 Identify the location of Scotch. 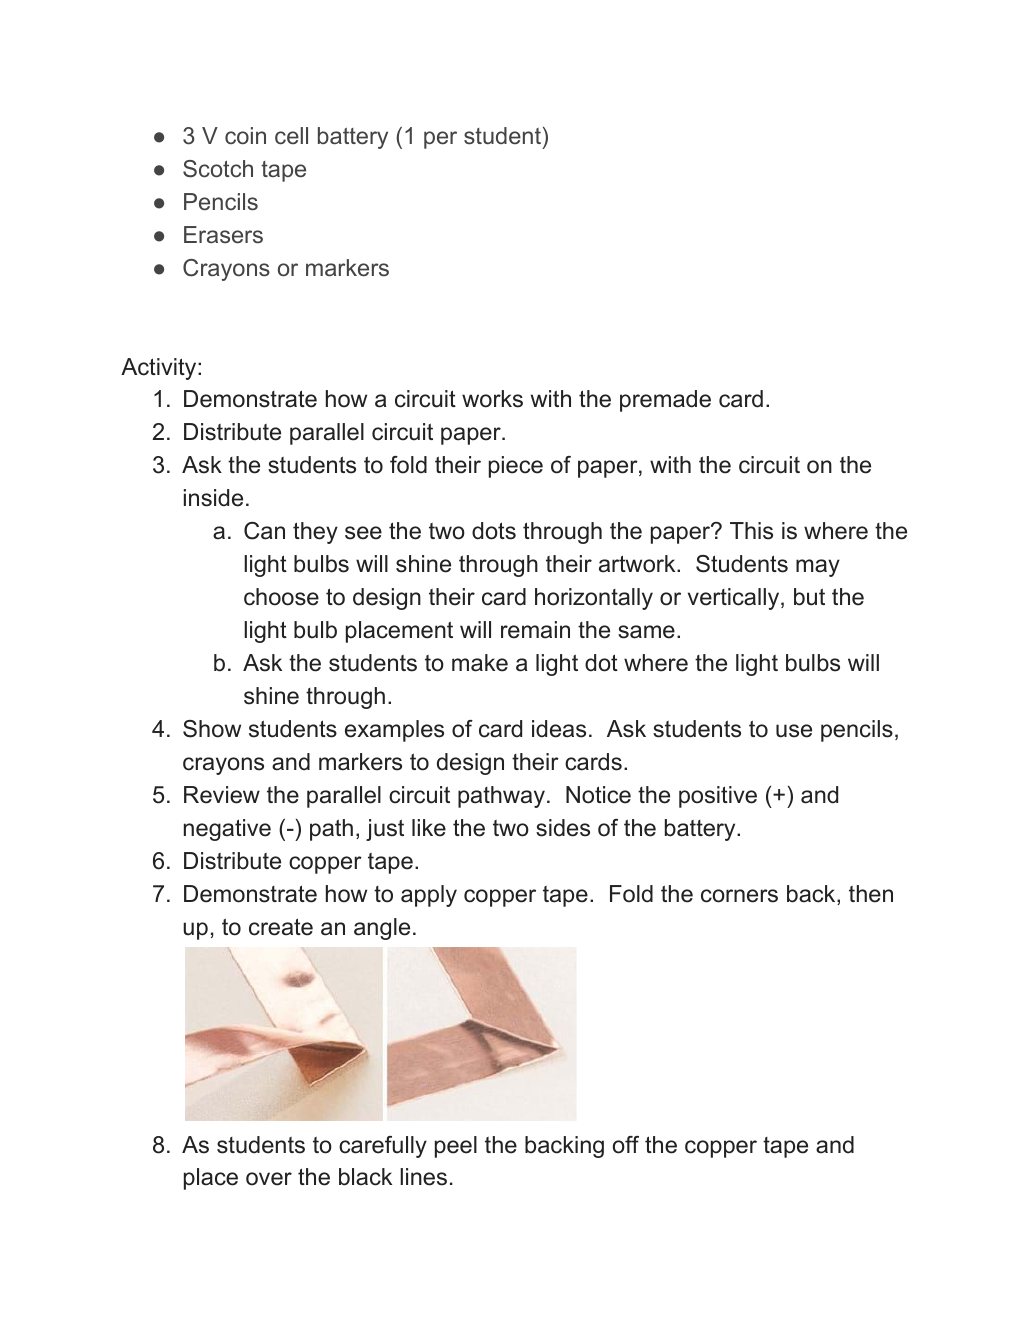
(218, 169).
